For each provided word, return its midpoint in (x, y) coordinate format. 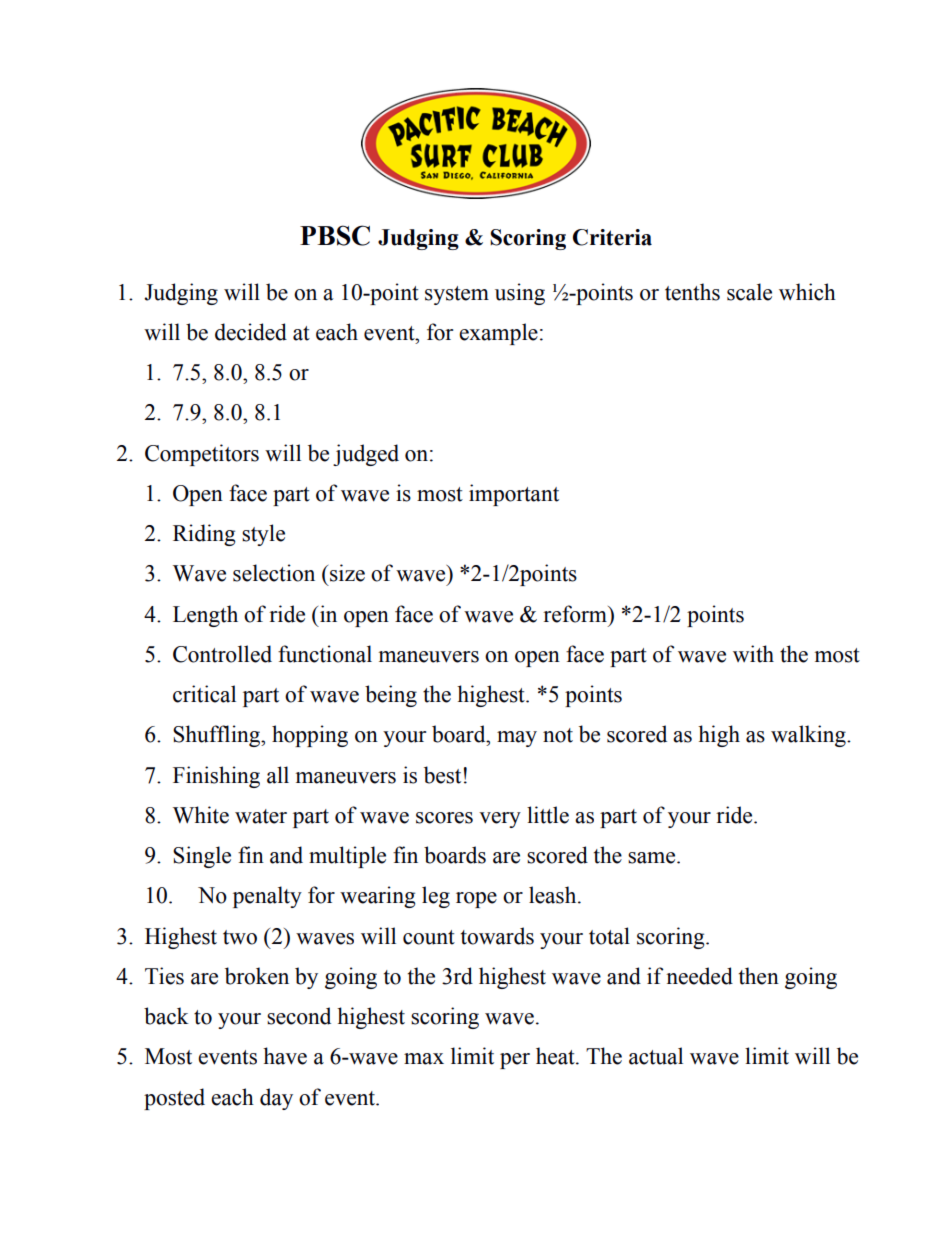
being (391, 696)
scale (749, 292)
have (285, 1056)
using (520, 294)
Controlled (222, 654)
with (753, 654)
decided (251, 332)
